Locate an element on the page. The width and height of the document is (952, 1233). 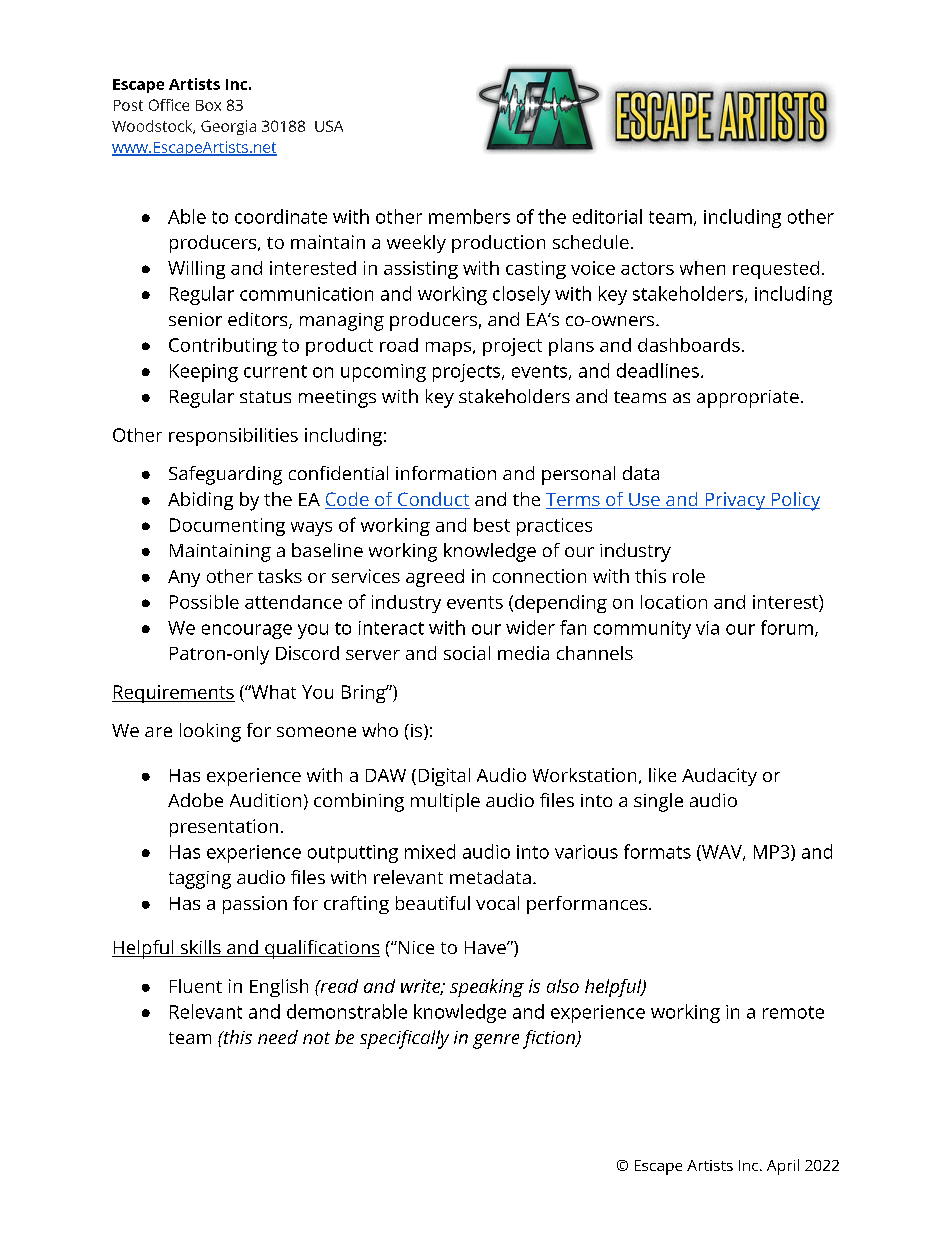
social is located at coordinates (467, 653).
